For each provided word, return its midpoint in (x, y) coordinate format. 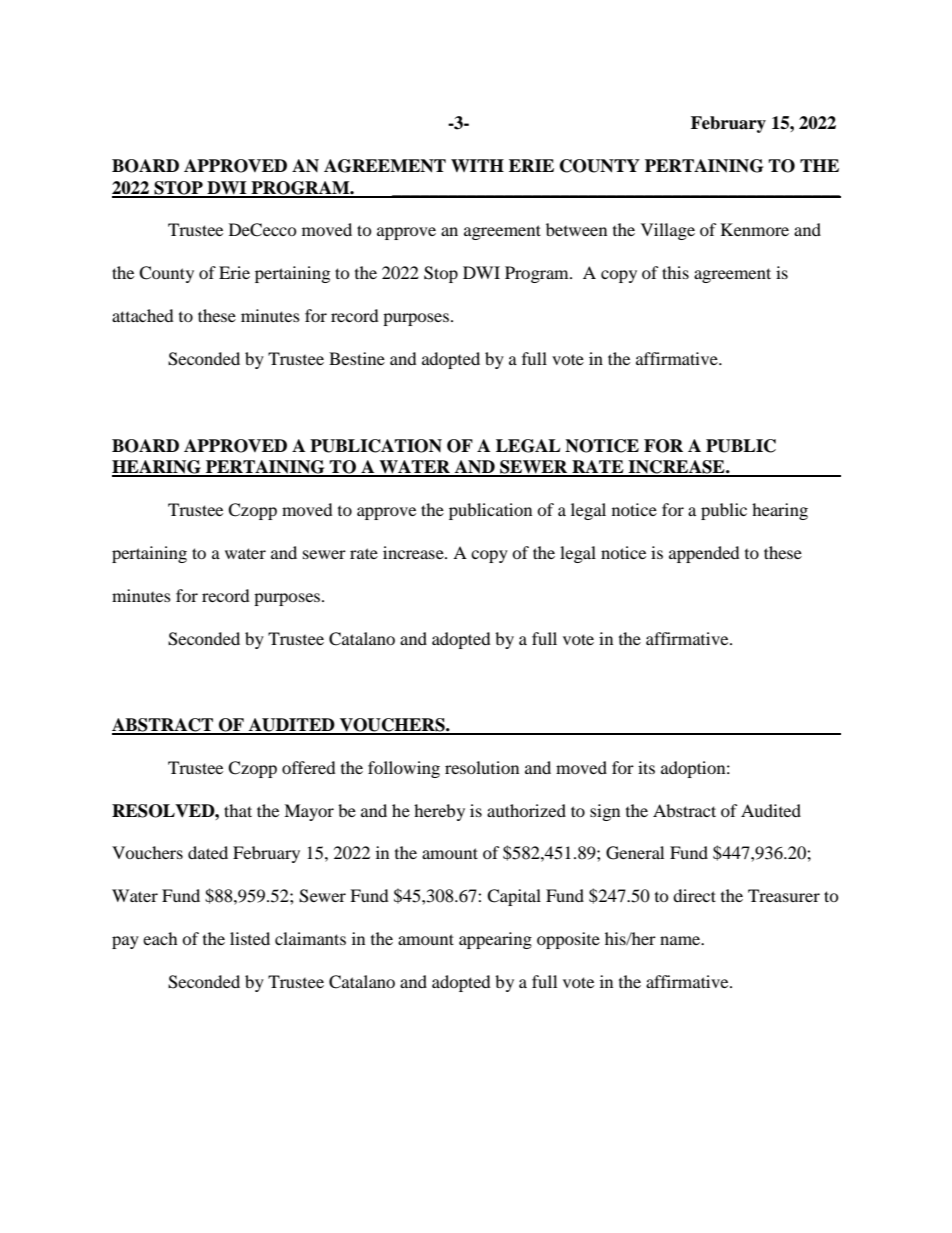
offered (309, 767)
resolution (482, 767)
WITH (477, 165)
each (160, 938)
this (675, 272)
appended (704, 554)
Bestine (357, 358)
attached (143, 315)
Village (668, 231)
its (646, 767)
